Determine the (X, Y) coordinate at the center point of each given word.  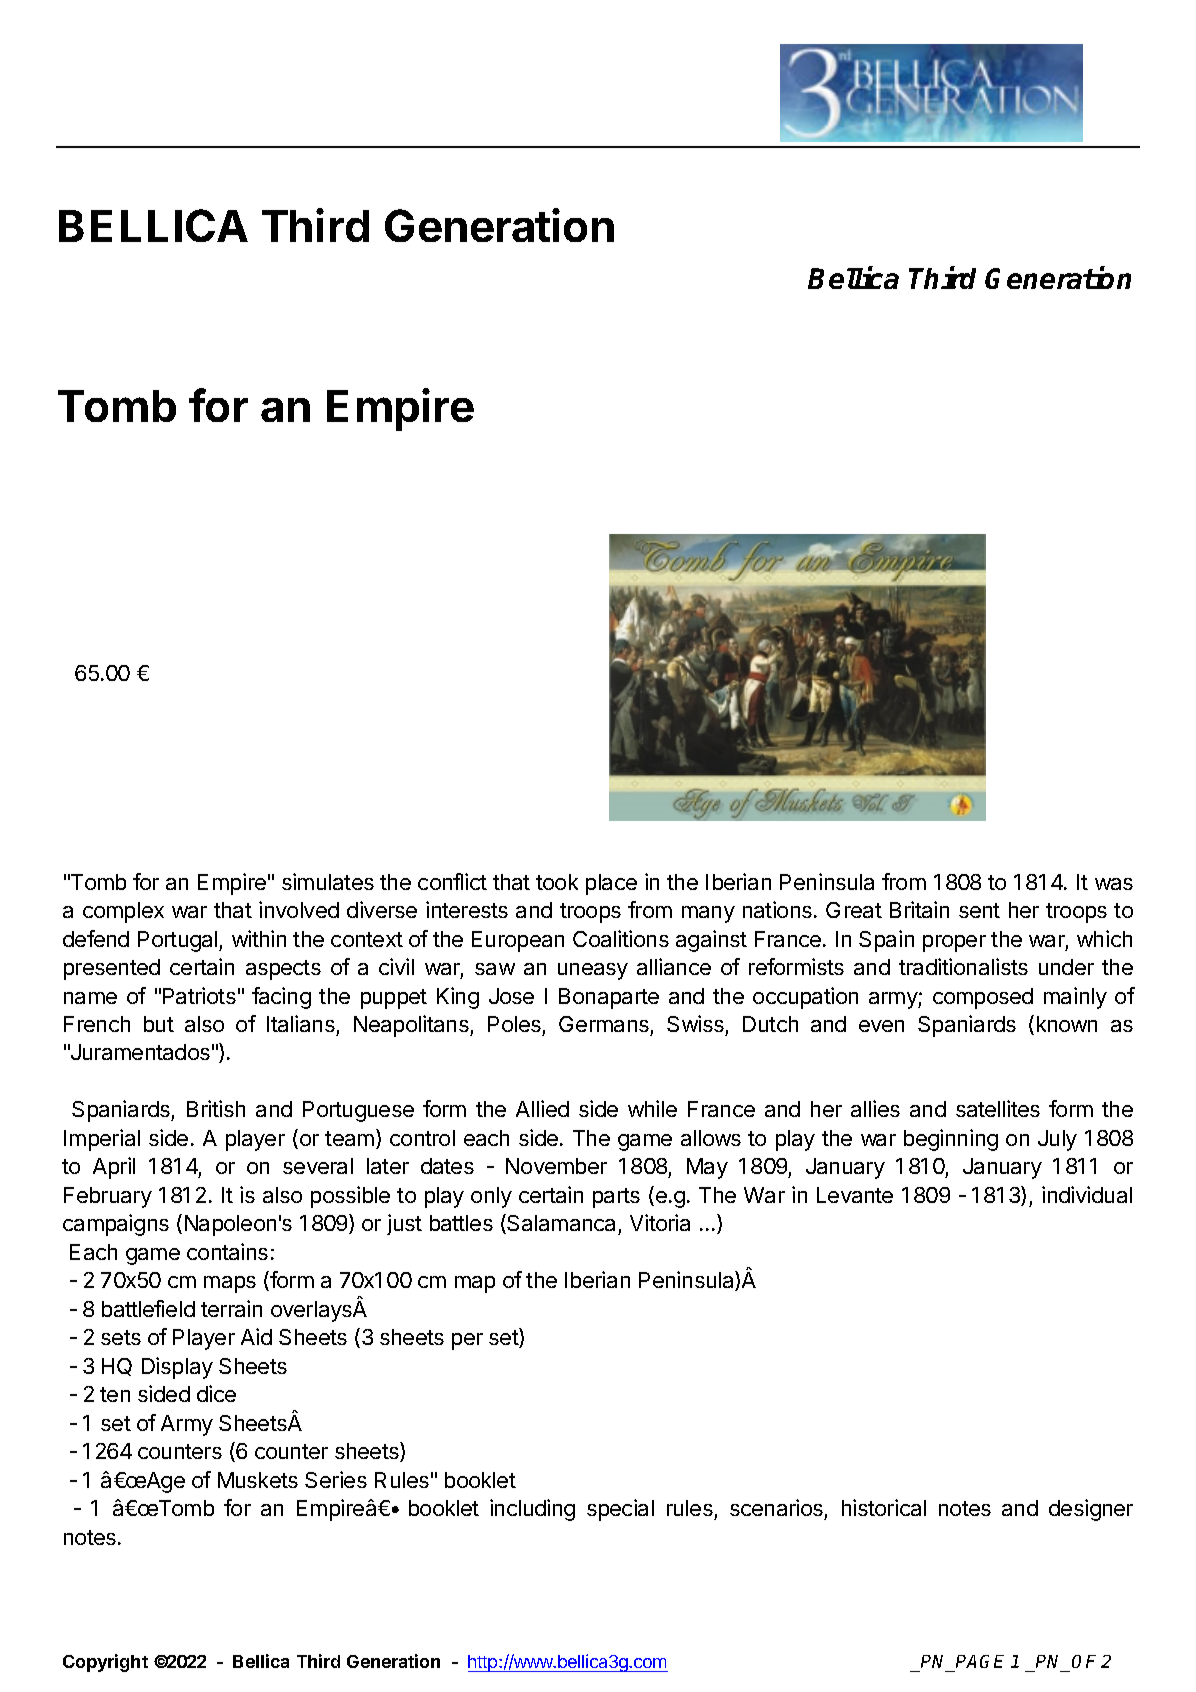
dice (216, 1393)
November (556, 1166)
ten (115, 1394)
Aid (256, 1336)
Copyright (105, 1663)
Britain (919, 909)
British (216, 1108)
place (611, 884)
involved (299, 909)
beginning (951, 1140)
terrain (231, 1308)
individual (1087, 1194)
